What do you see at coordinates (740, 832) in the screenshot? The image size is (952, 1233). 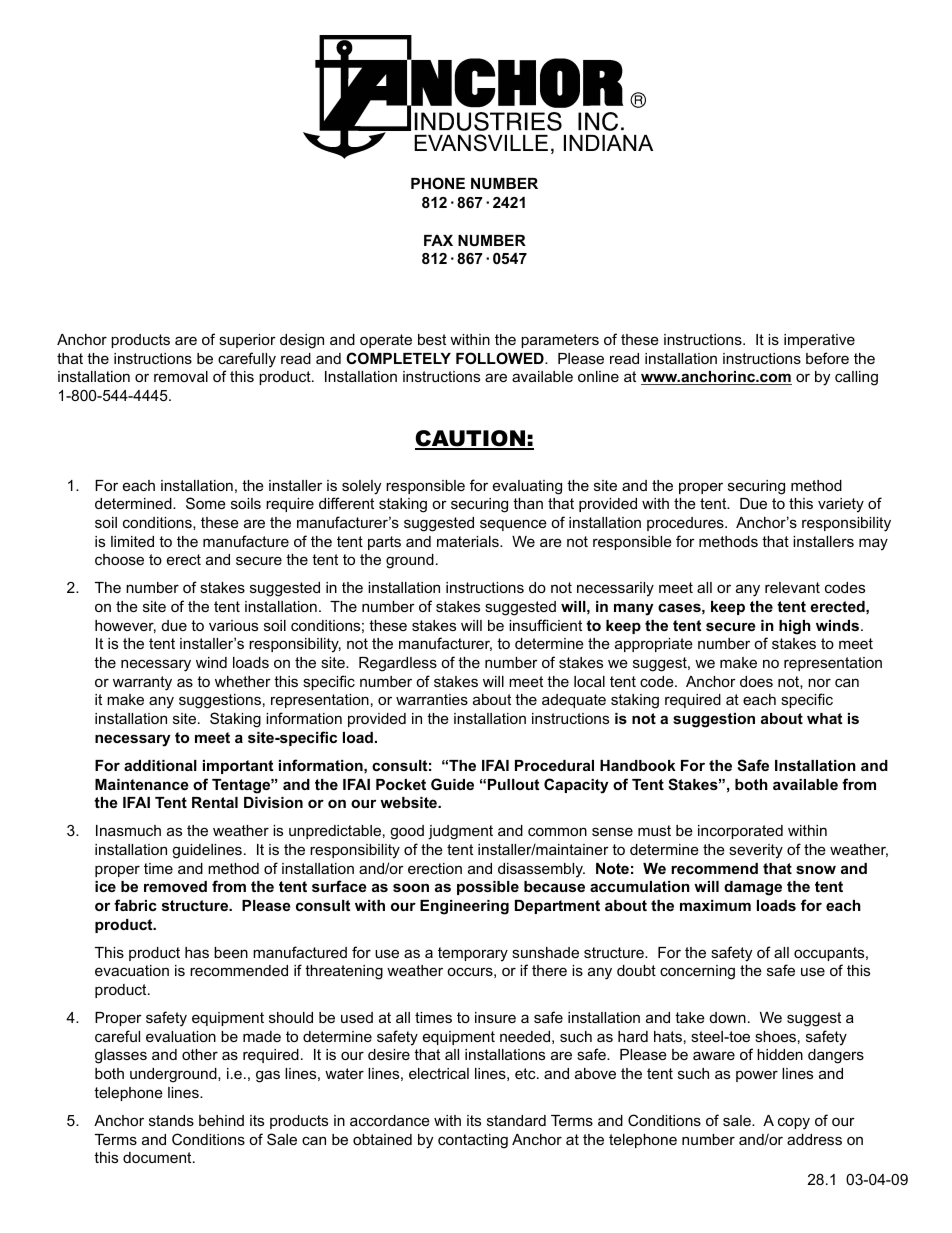 I see `incorporated` at bounding box center [740, 832].
